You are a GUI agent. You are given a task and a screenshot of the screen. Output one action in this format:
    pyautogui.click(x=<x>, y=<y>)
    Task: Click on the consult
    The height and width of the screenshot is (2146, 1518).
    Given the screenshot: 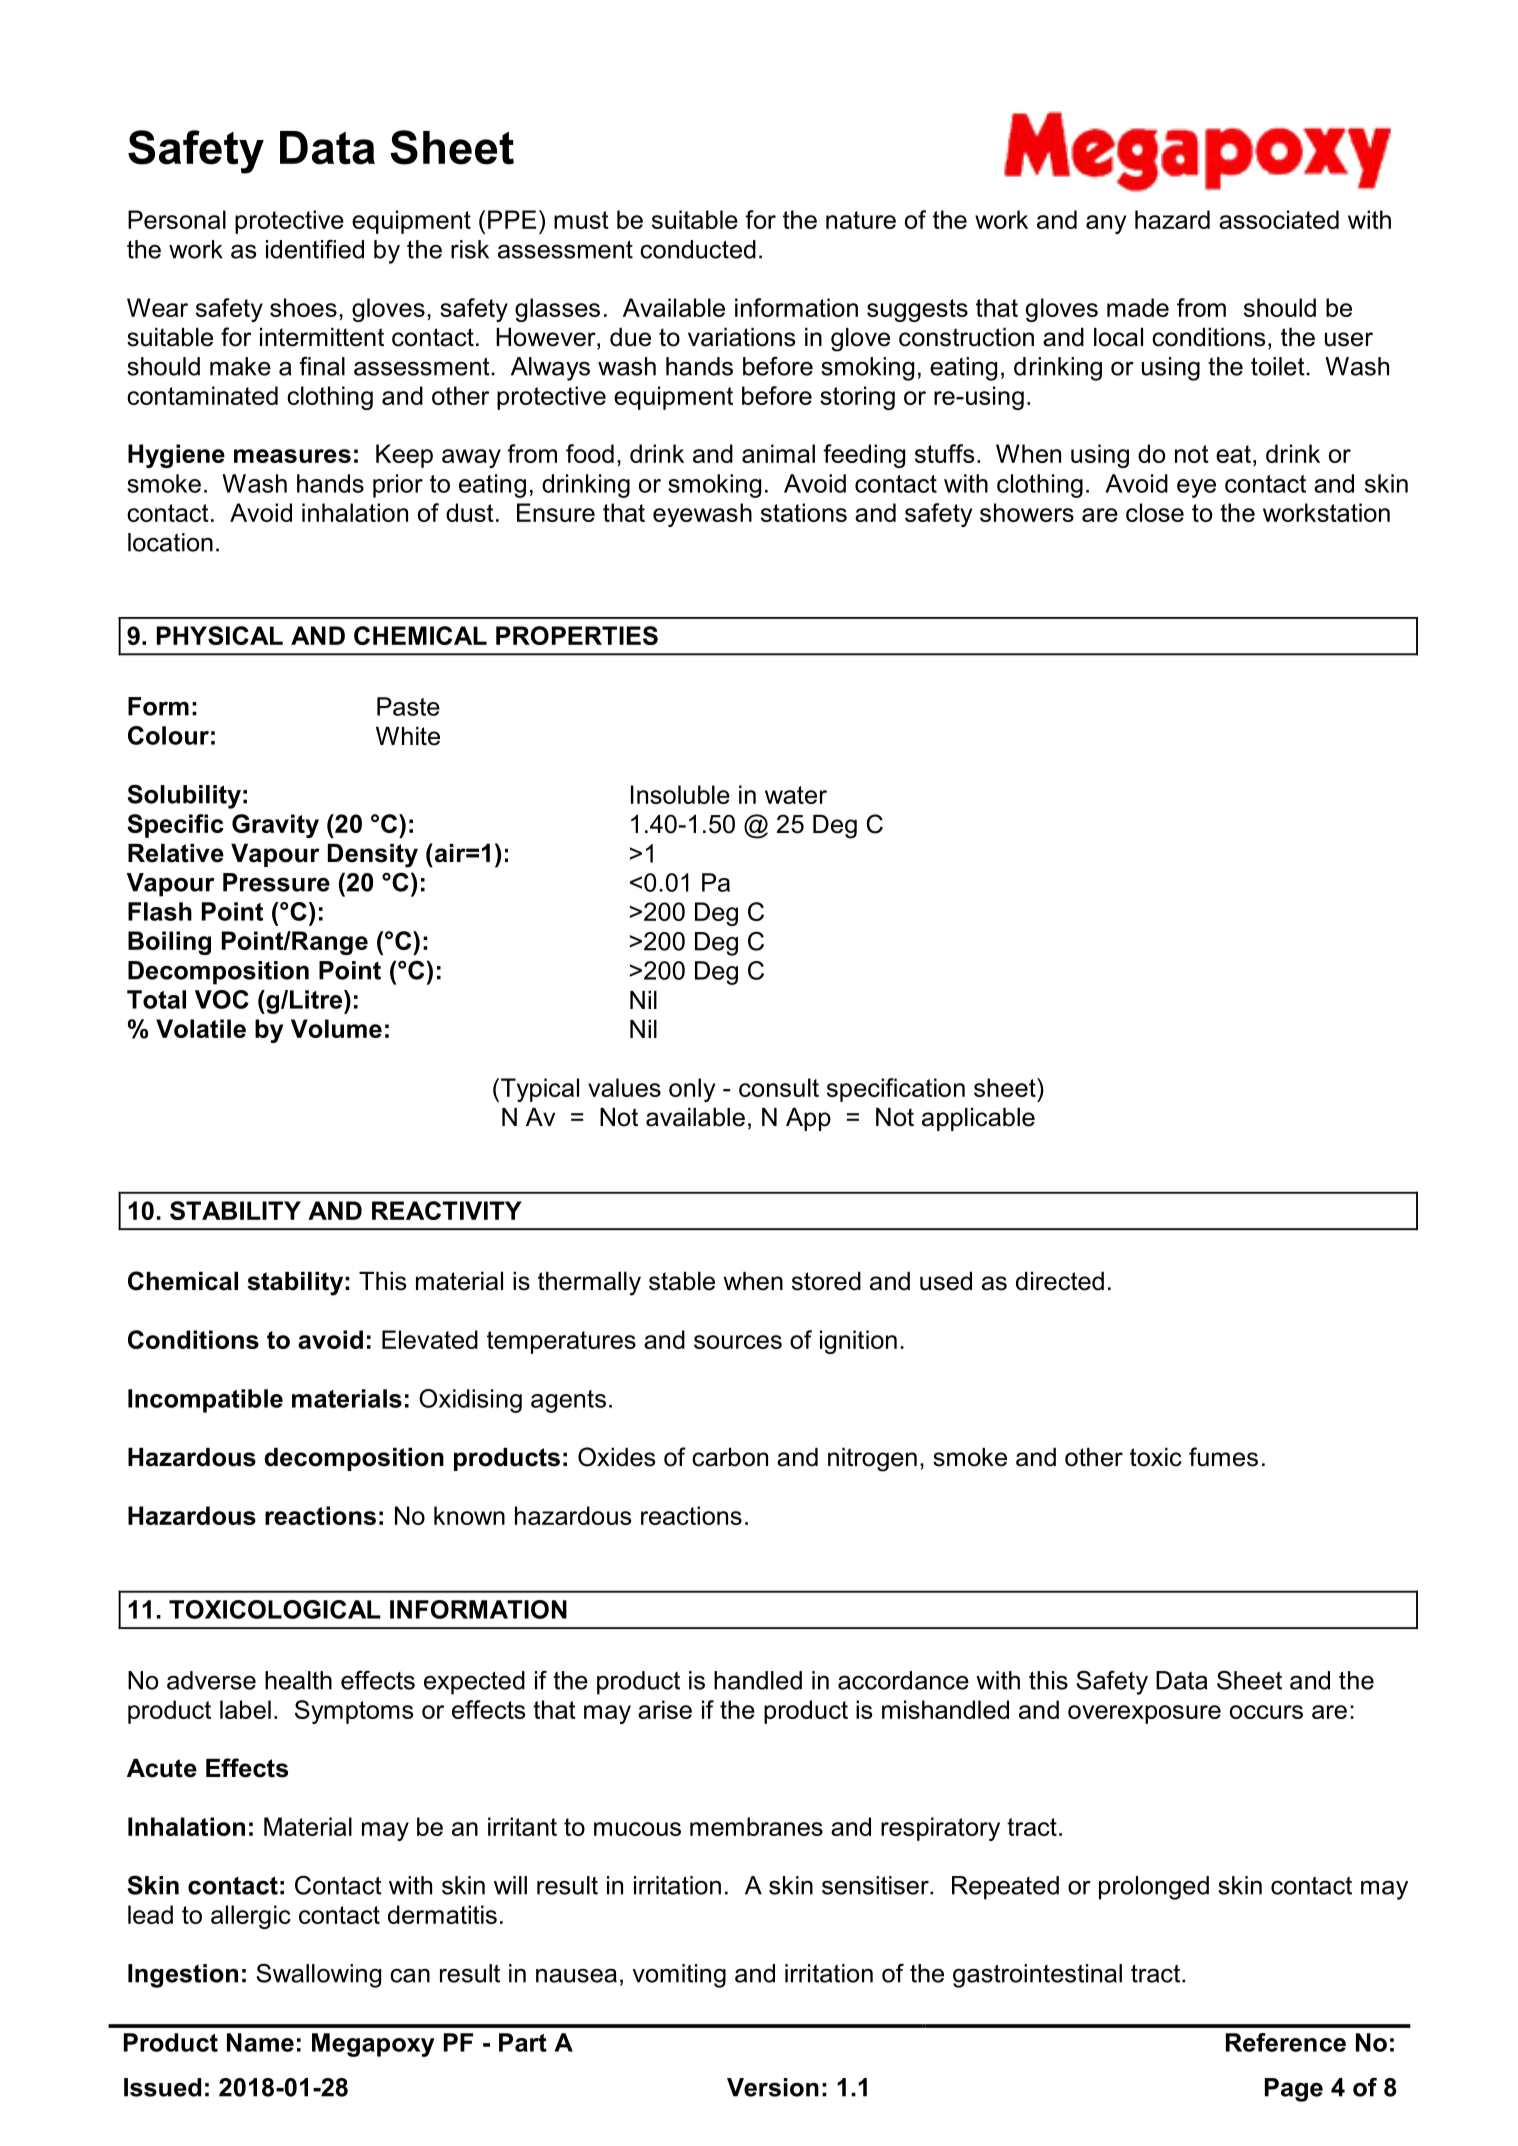 What is the action you would take?
    pyautogui.click(x=779, y=1087)
